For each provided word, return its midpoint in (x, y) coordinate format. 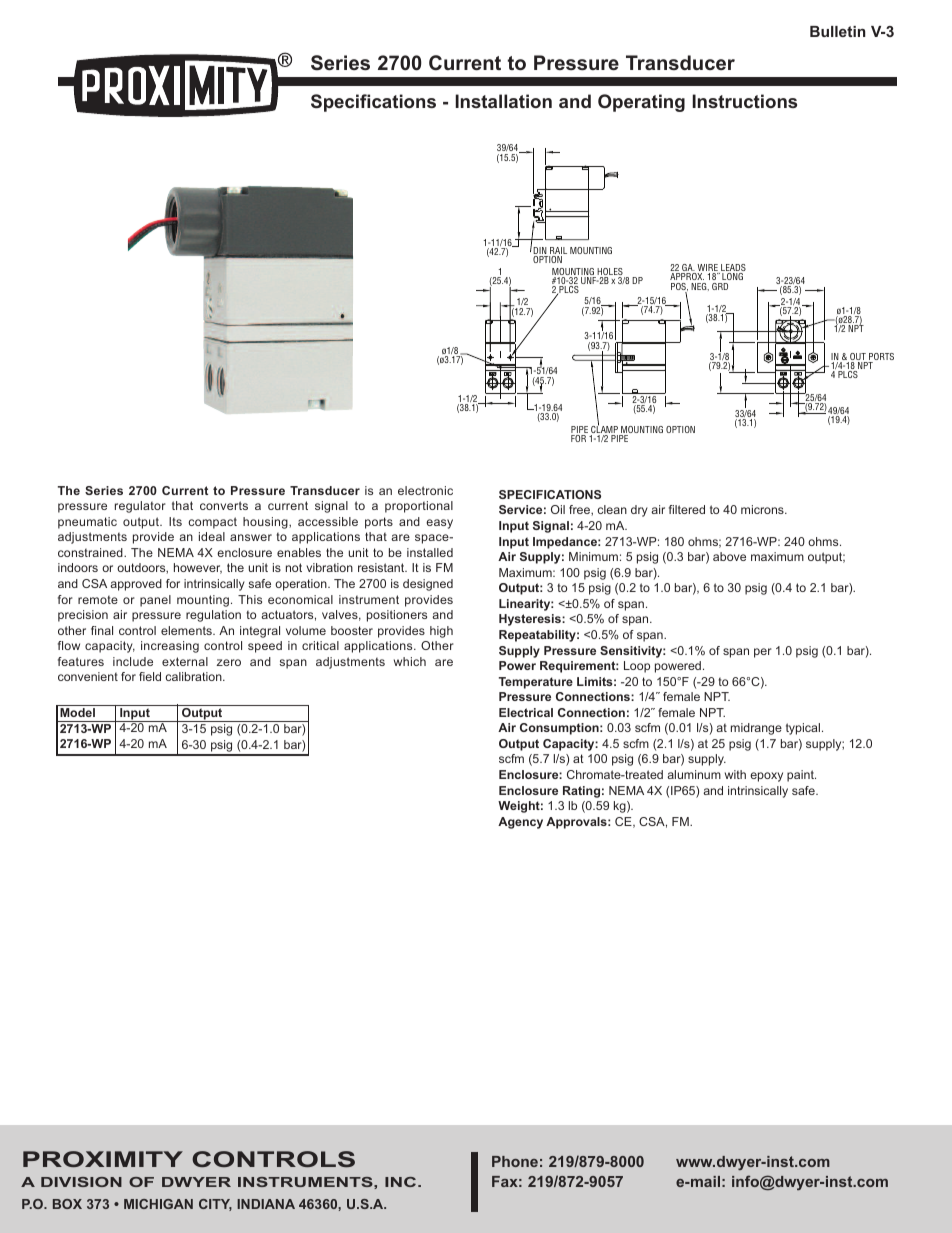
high (441, 632)
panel (155, 601)
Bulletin (838, 31)
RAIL (558, 252)
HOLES (611, 273)
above (729, 556)
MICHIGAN (158, 1204)
